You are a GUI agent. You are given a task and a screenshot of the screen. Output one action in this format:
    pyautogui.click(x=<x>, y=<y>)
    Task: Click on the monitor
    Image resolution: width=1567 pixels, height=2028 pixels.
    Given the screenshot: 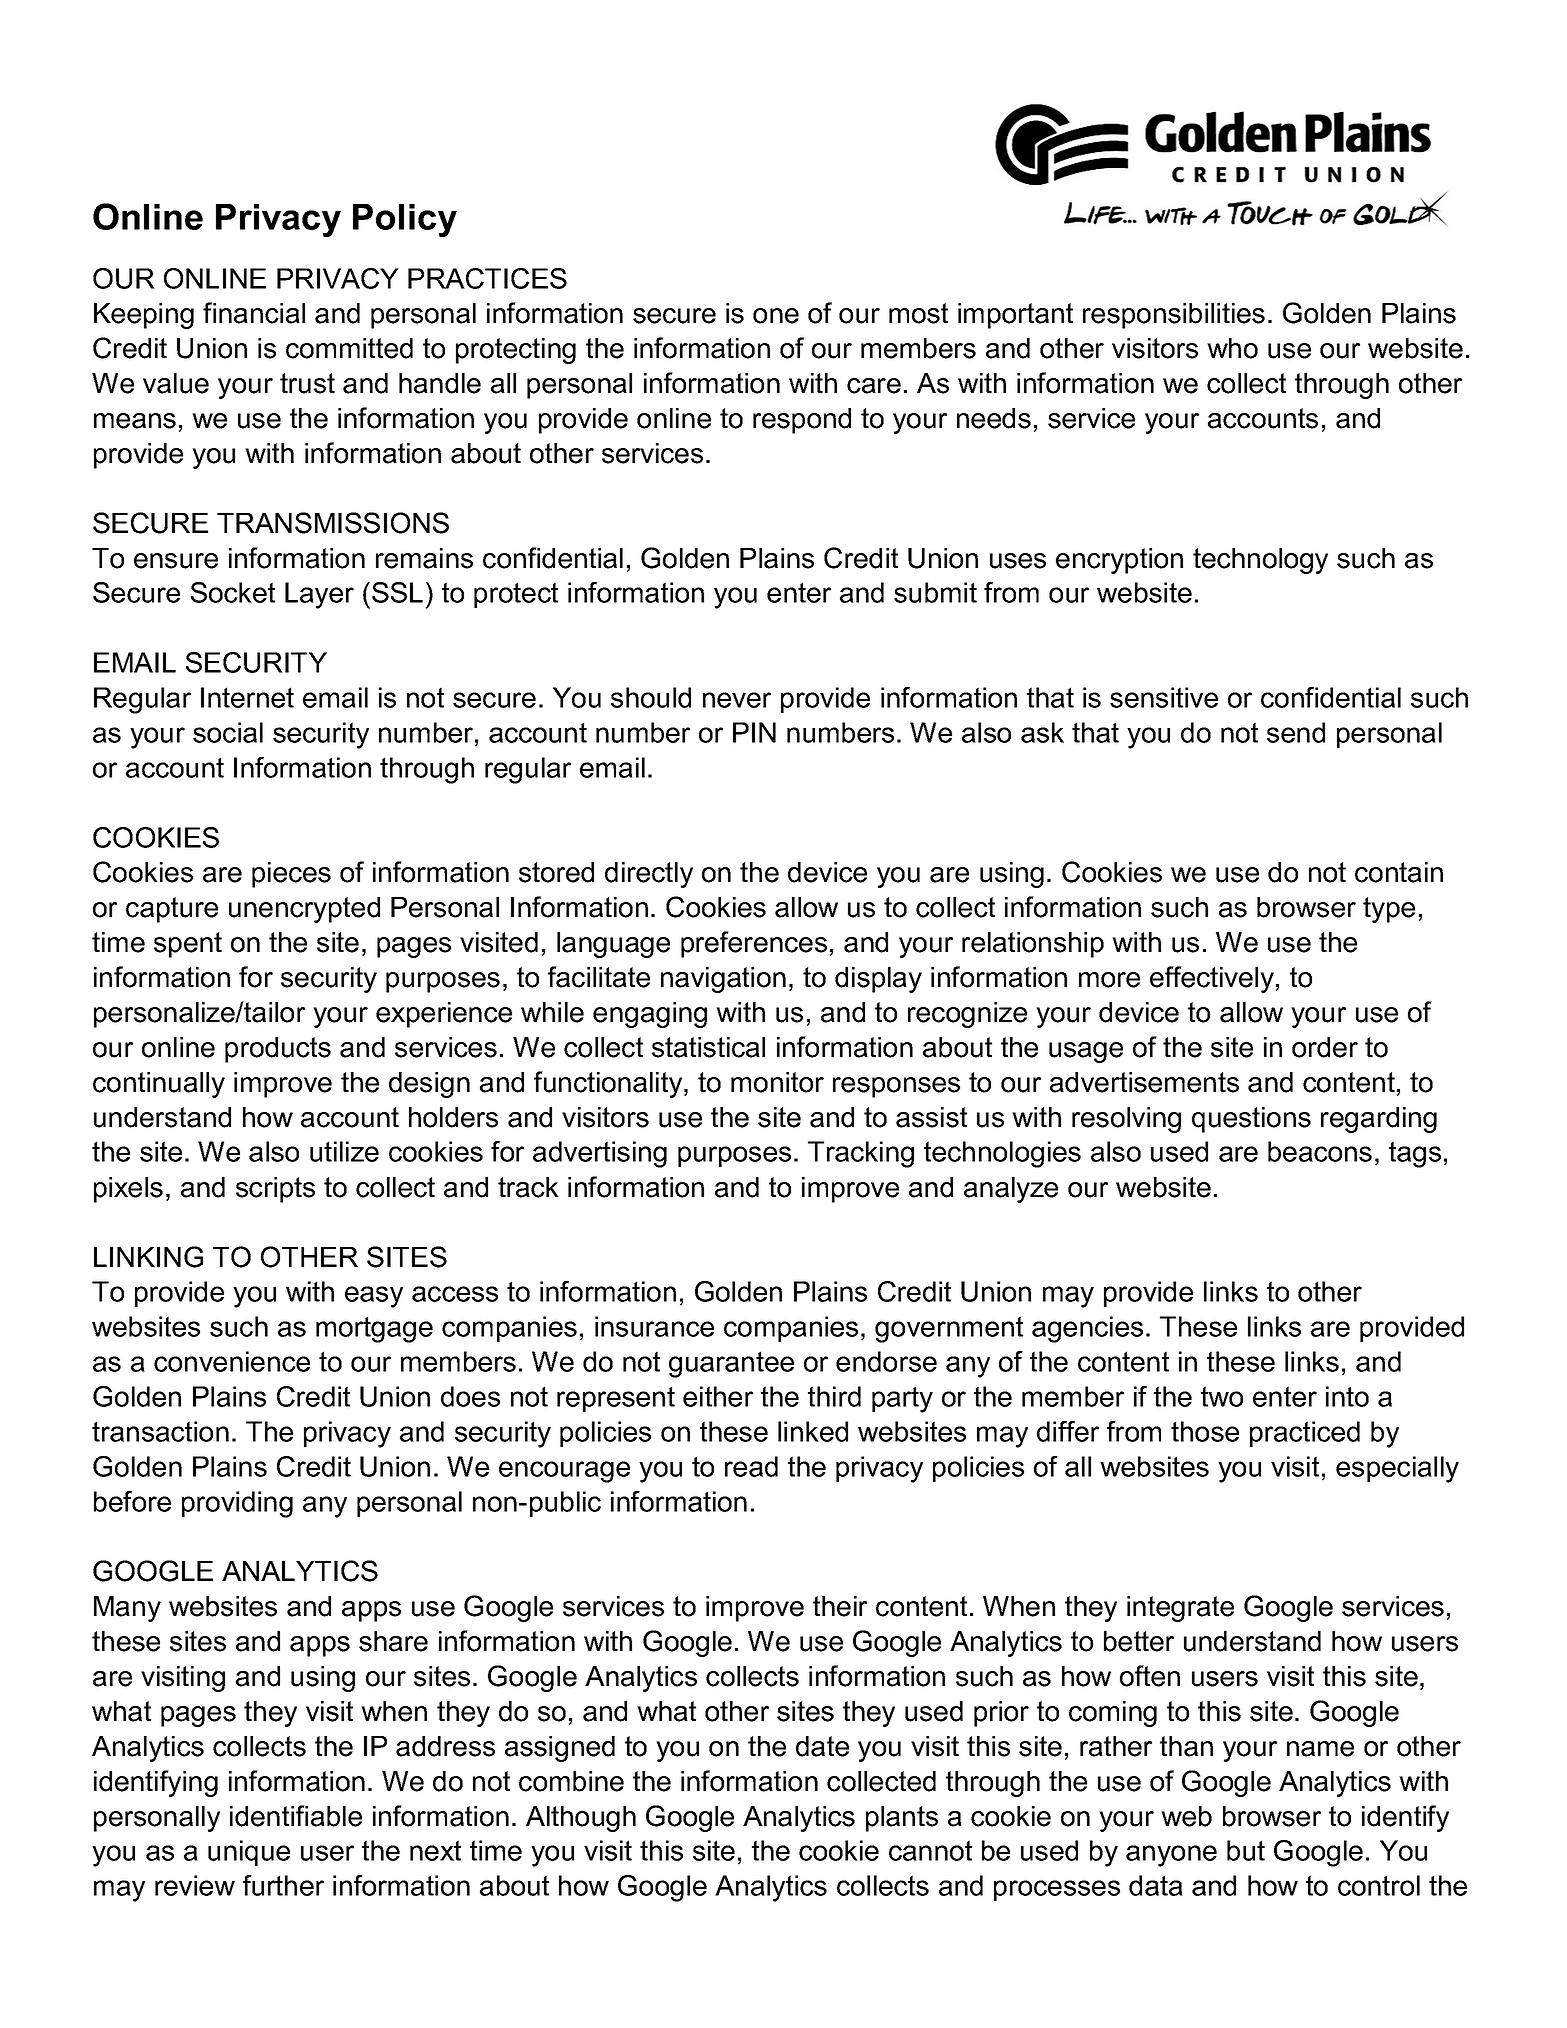 What is the action you would take?
    pyautogui.click(x=777, y=1082)
